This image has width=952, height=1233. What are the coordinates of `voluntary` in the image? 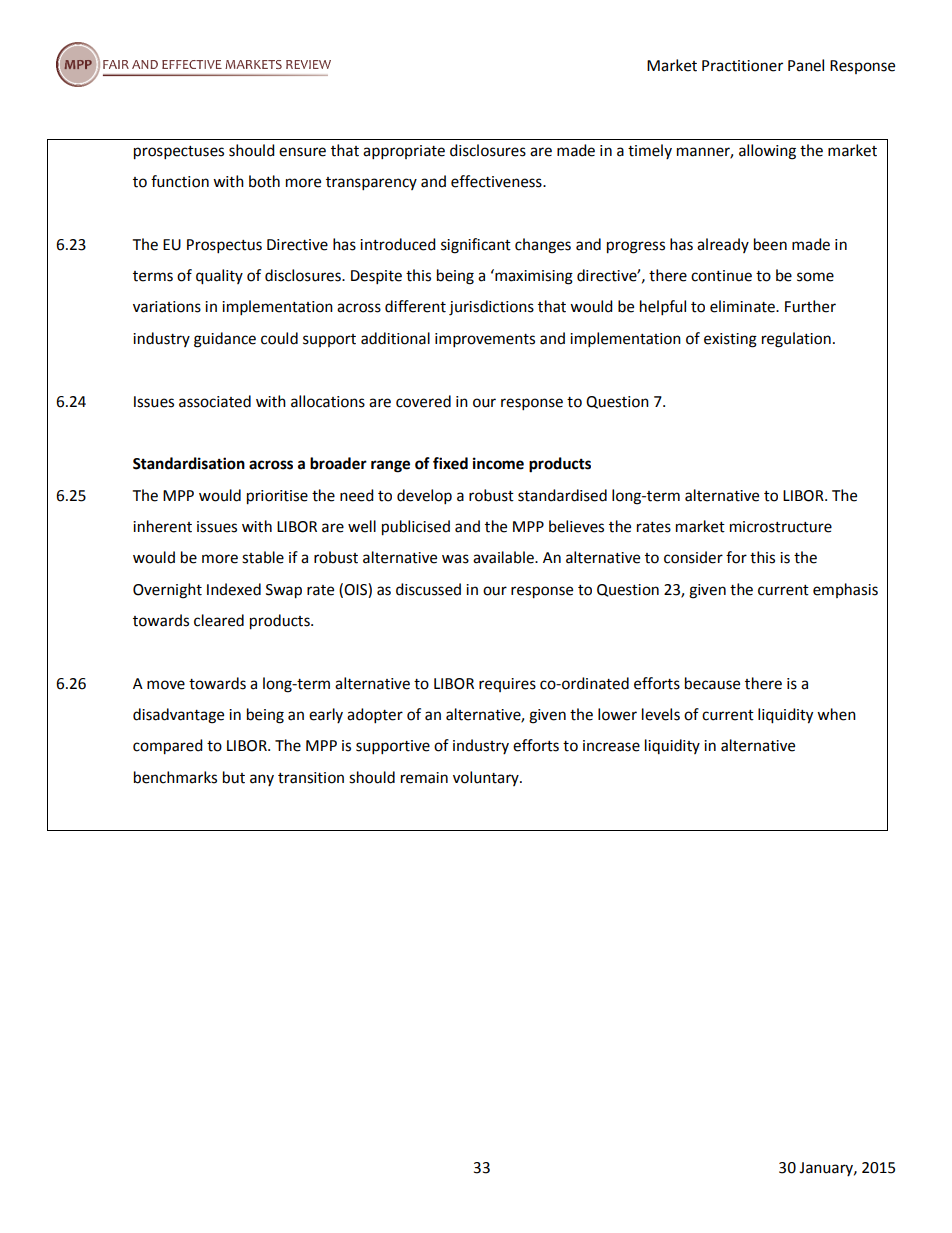 It's located at (487, 778).
